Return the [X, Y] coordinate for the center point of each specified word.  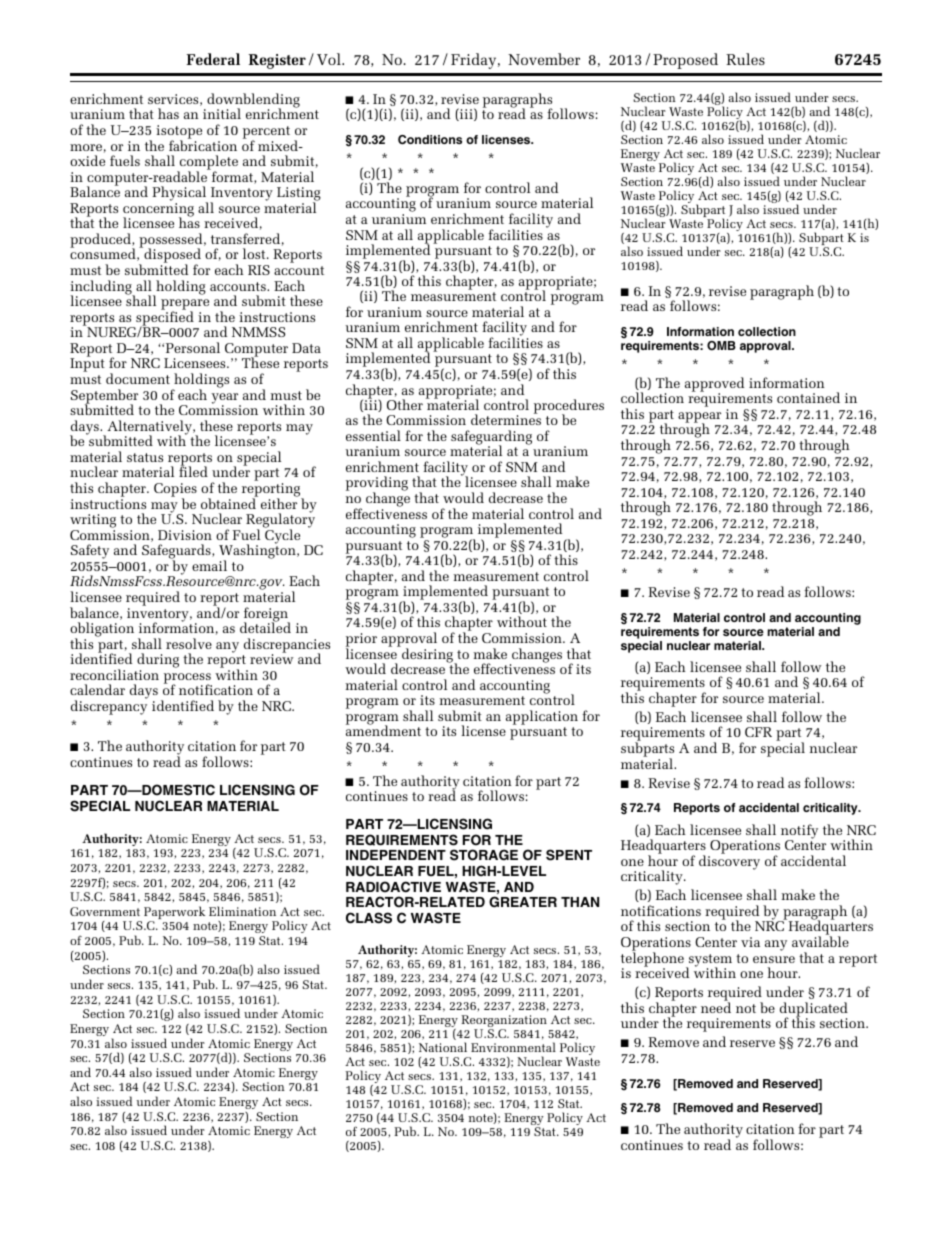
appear [699, 418]
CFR [758, 732]
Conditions [430, 140]
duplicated [814, 1010]
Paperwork [174, 914]
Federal [213, 59]
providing [377, 485]
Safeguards [177, 553]
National [443, 1047]
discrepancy [109, 706]
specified [164, 318]
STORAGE [484, 855]
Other [405, 404]
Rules [745, 59]
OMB [721, 346]
